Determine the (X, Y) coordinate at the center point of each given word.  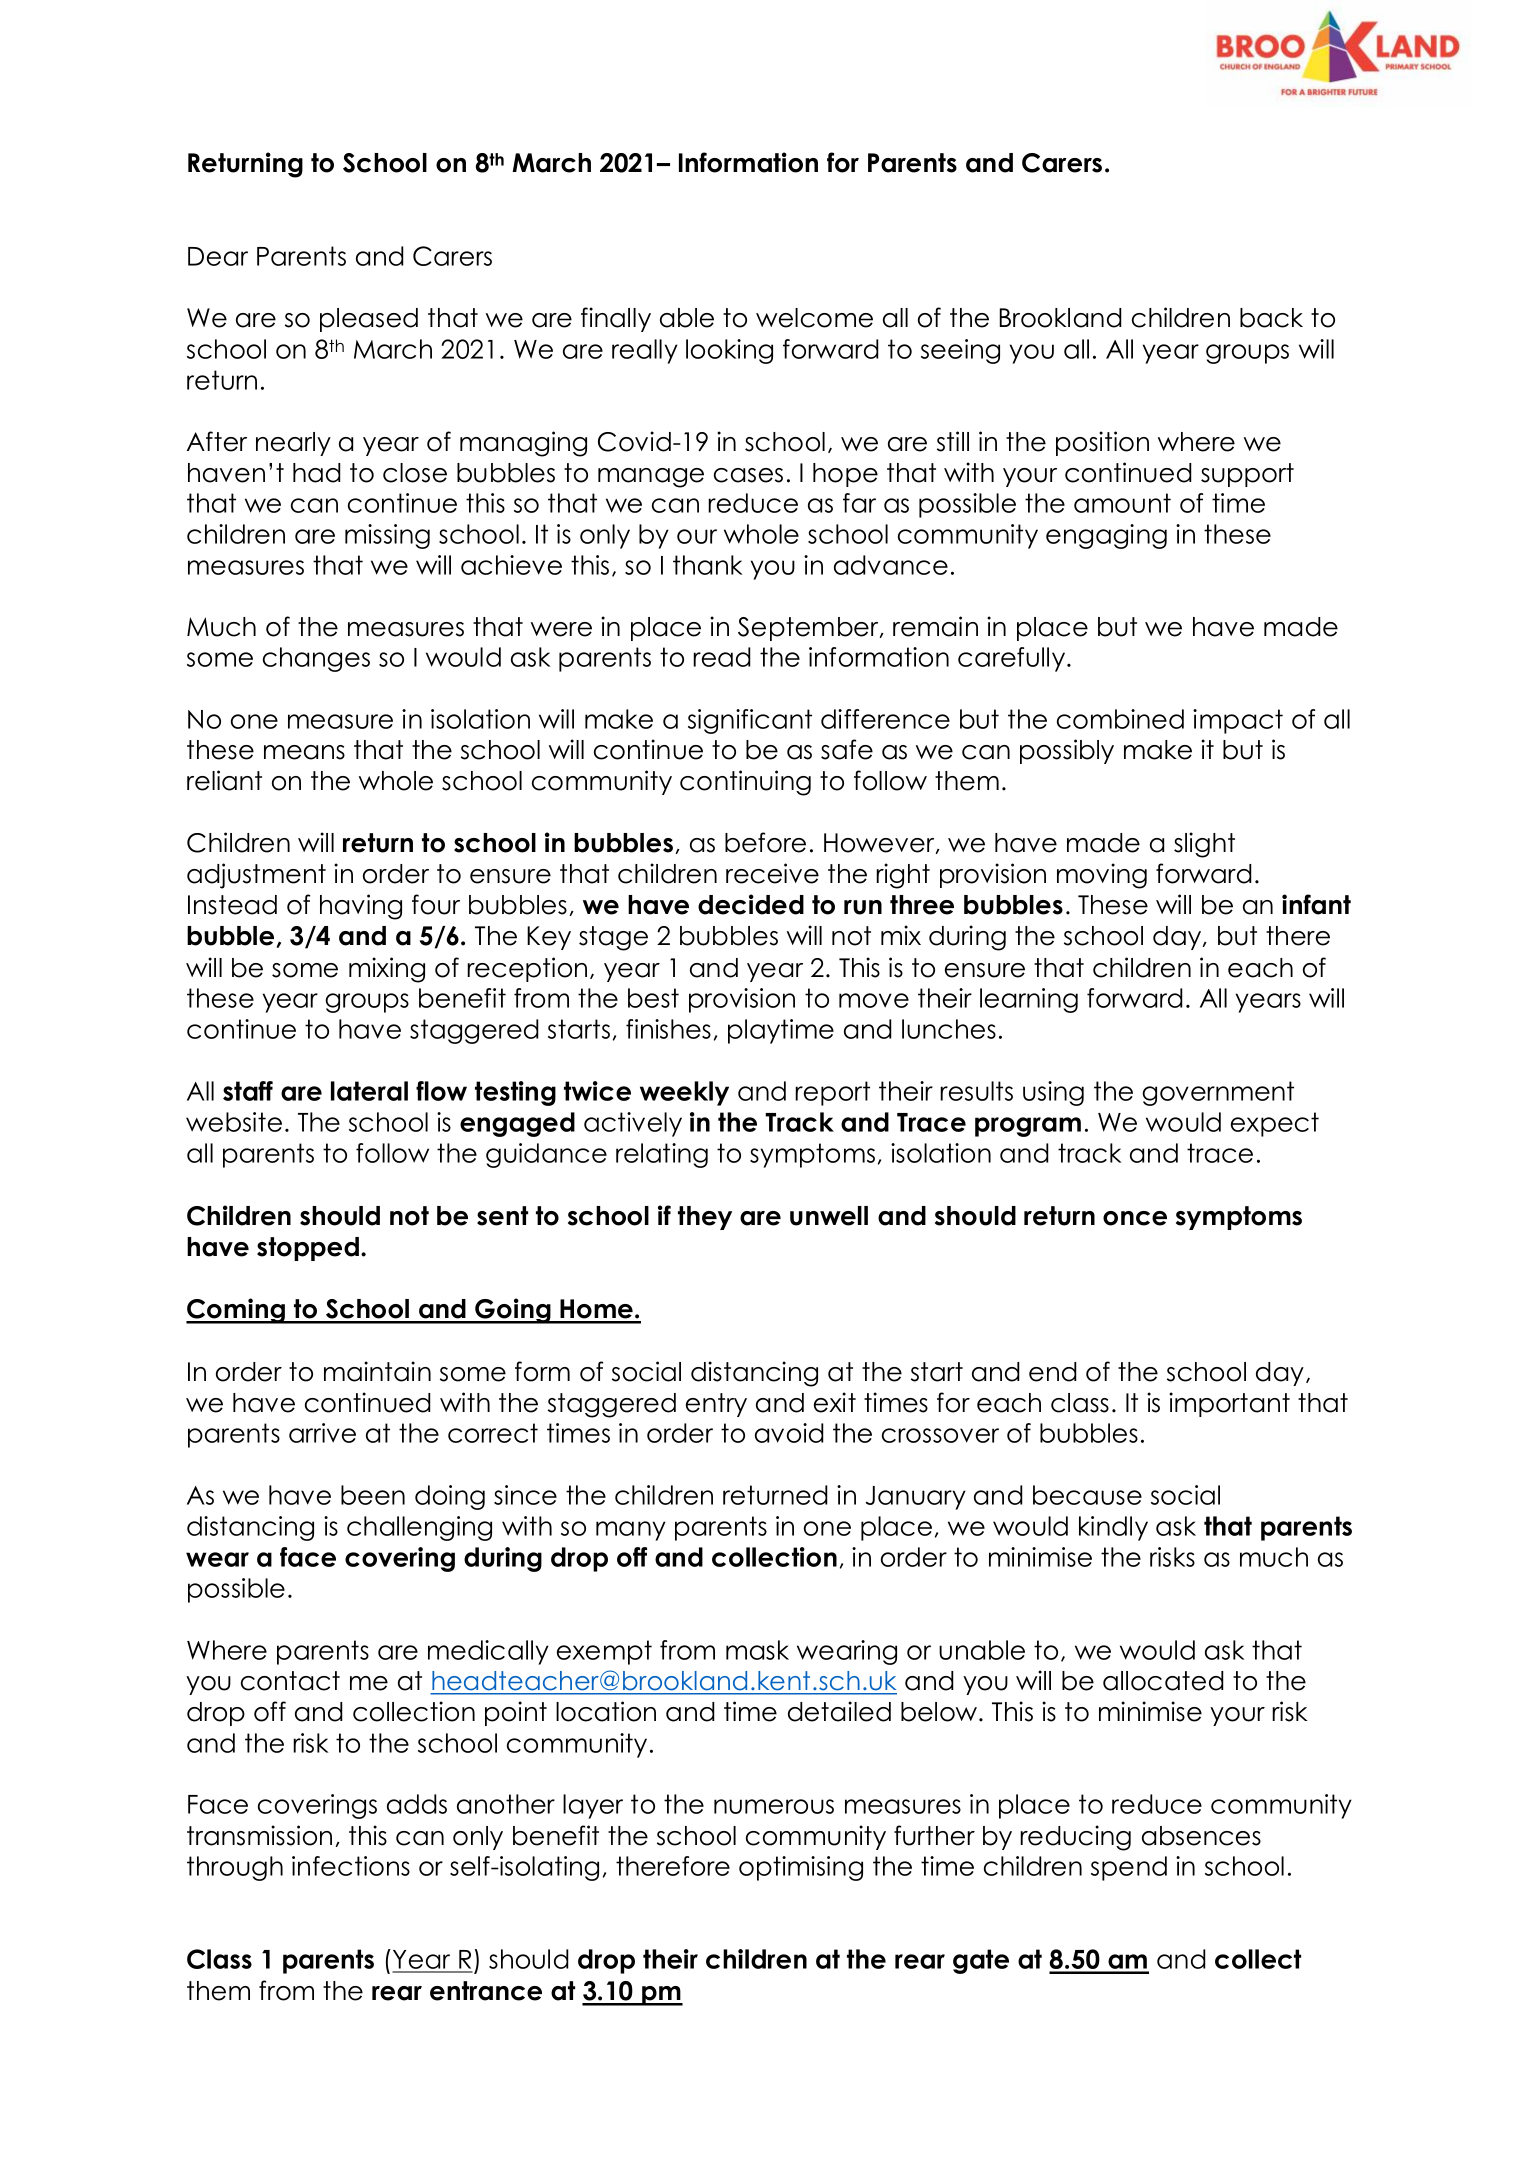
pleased (369, 320)
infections (351, 1866)
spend (1129, 1868)
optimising (801, 1868)
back (1271, 318)
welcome (814, 318)
